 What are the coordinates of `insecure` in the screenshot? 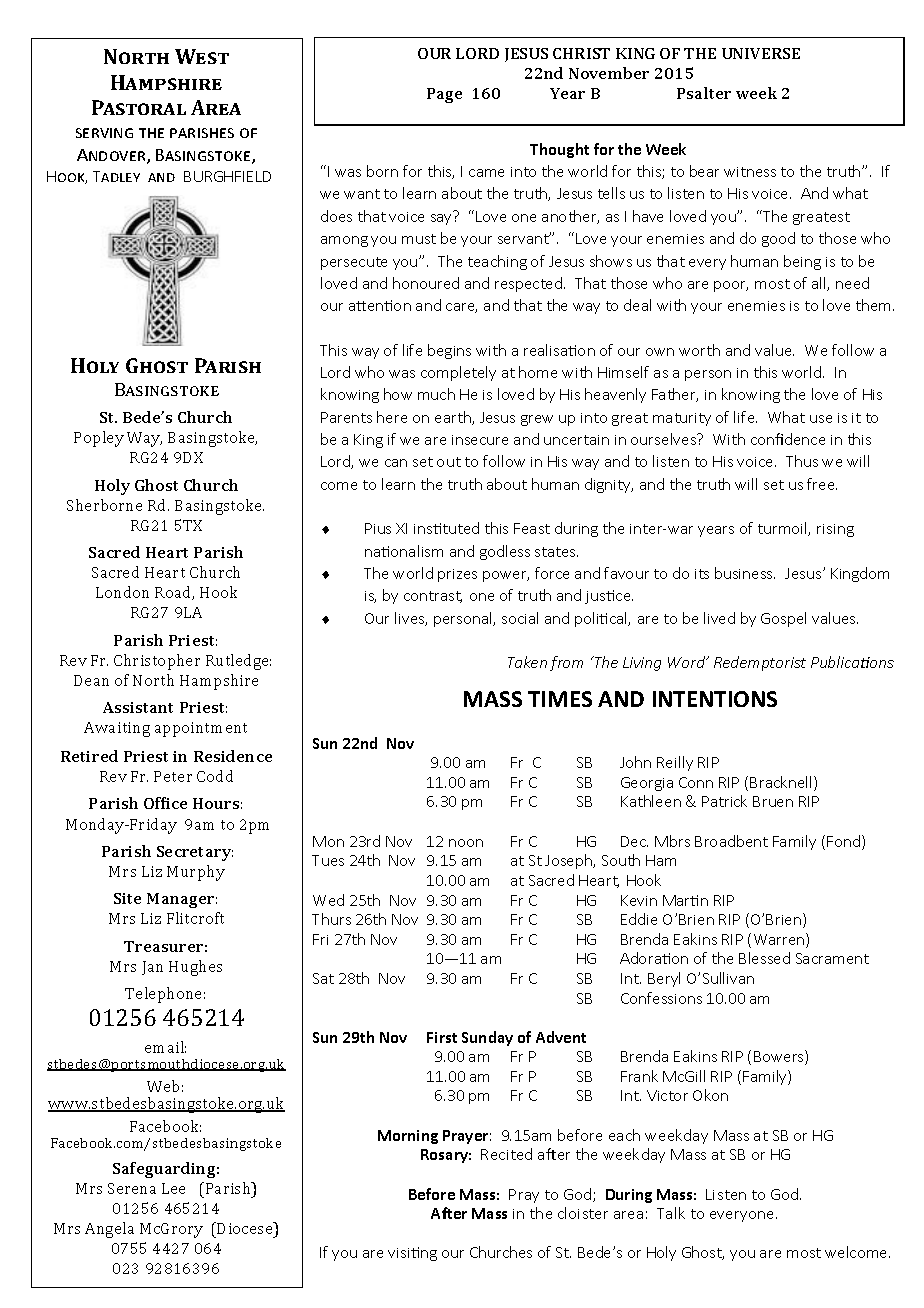 It's located at (480, 440).
